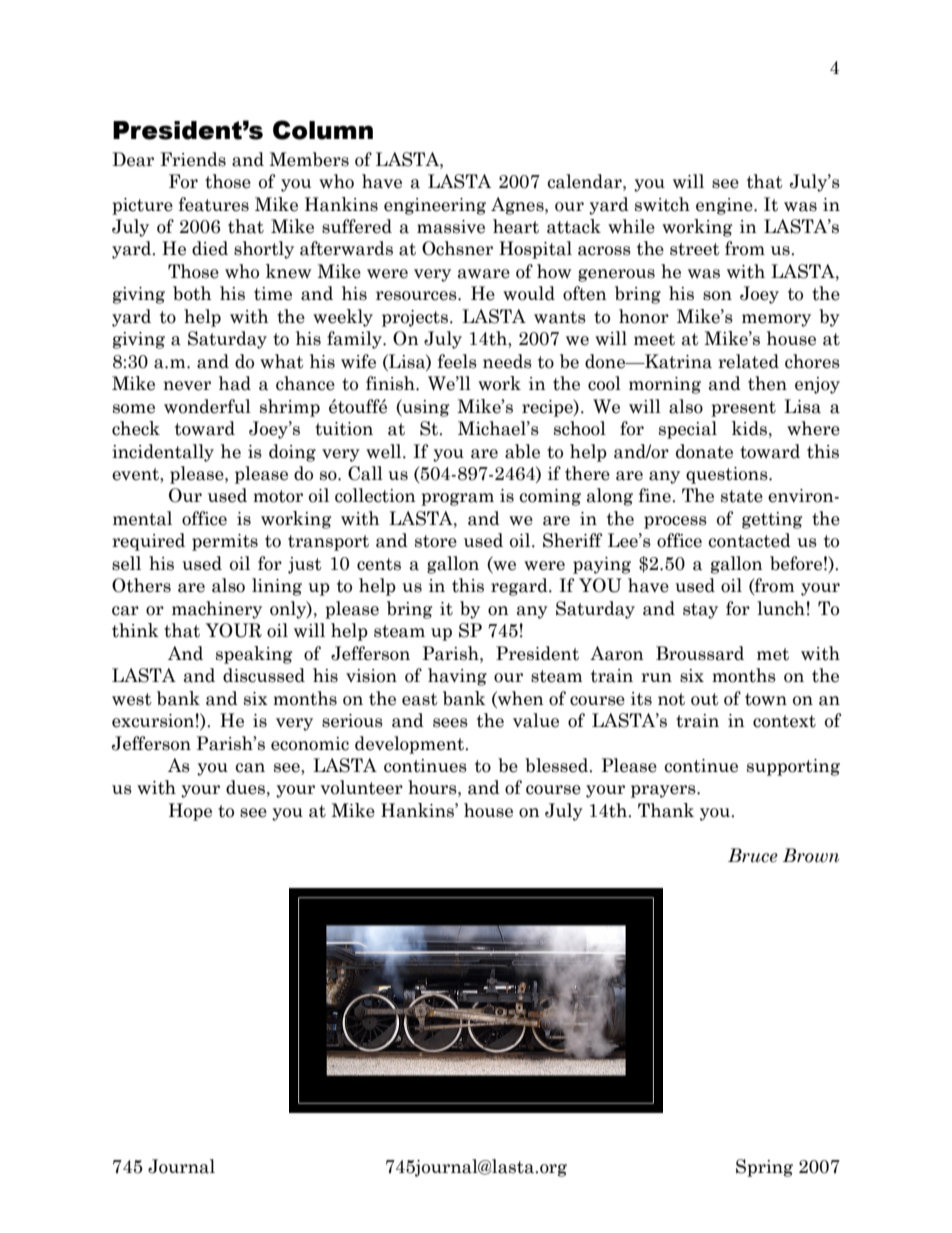 This image has height=1233, width=952. What do you see at coordinates (190, 812) in the image?
I see `Hope` at bounding box center [190, 812].
